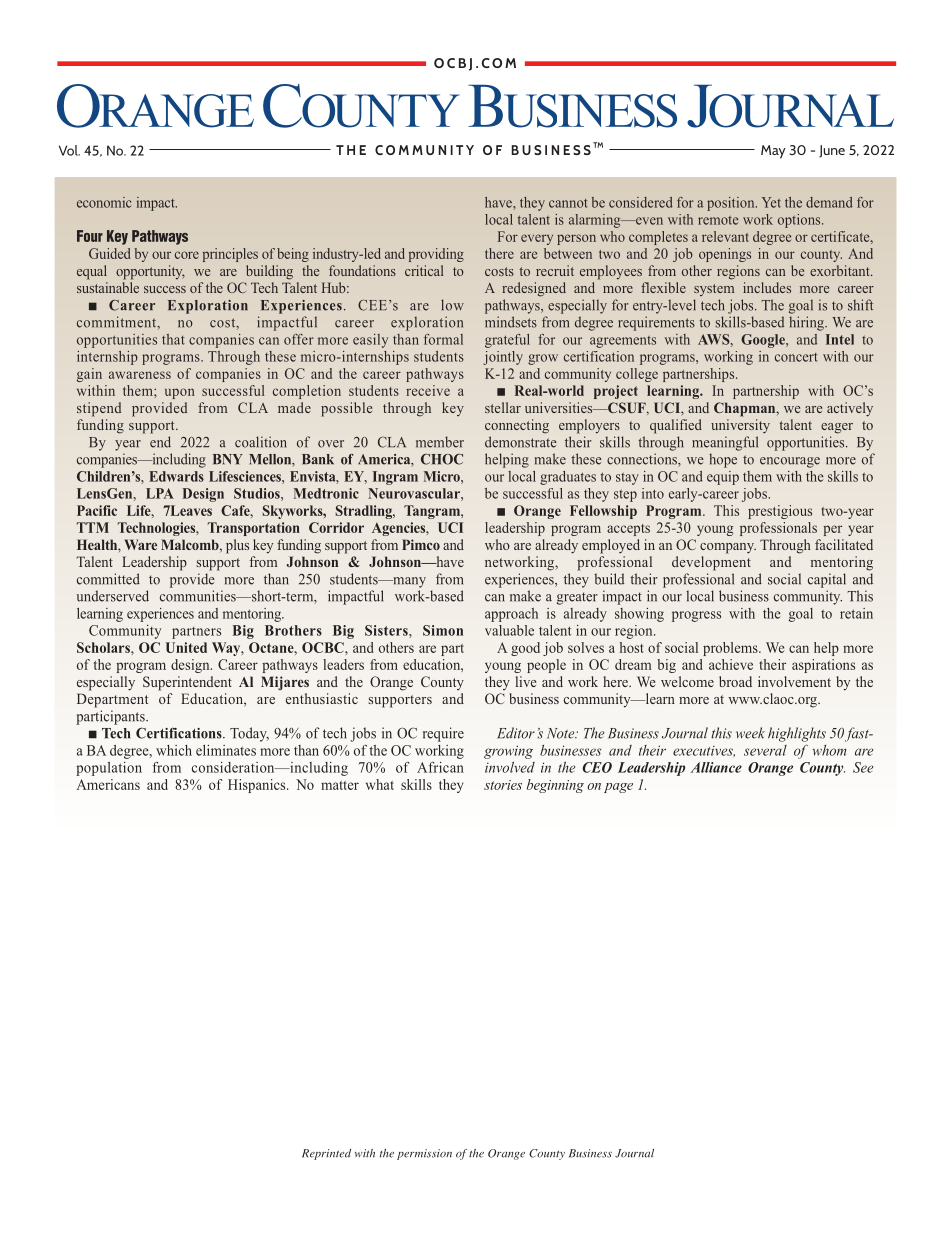 Image resolution: width=952 pixels, height=1233 pixels. Describe the element at coordinates (771, 202) in the screenshot. I see `Yet` at that location.
